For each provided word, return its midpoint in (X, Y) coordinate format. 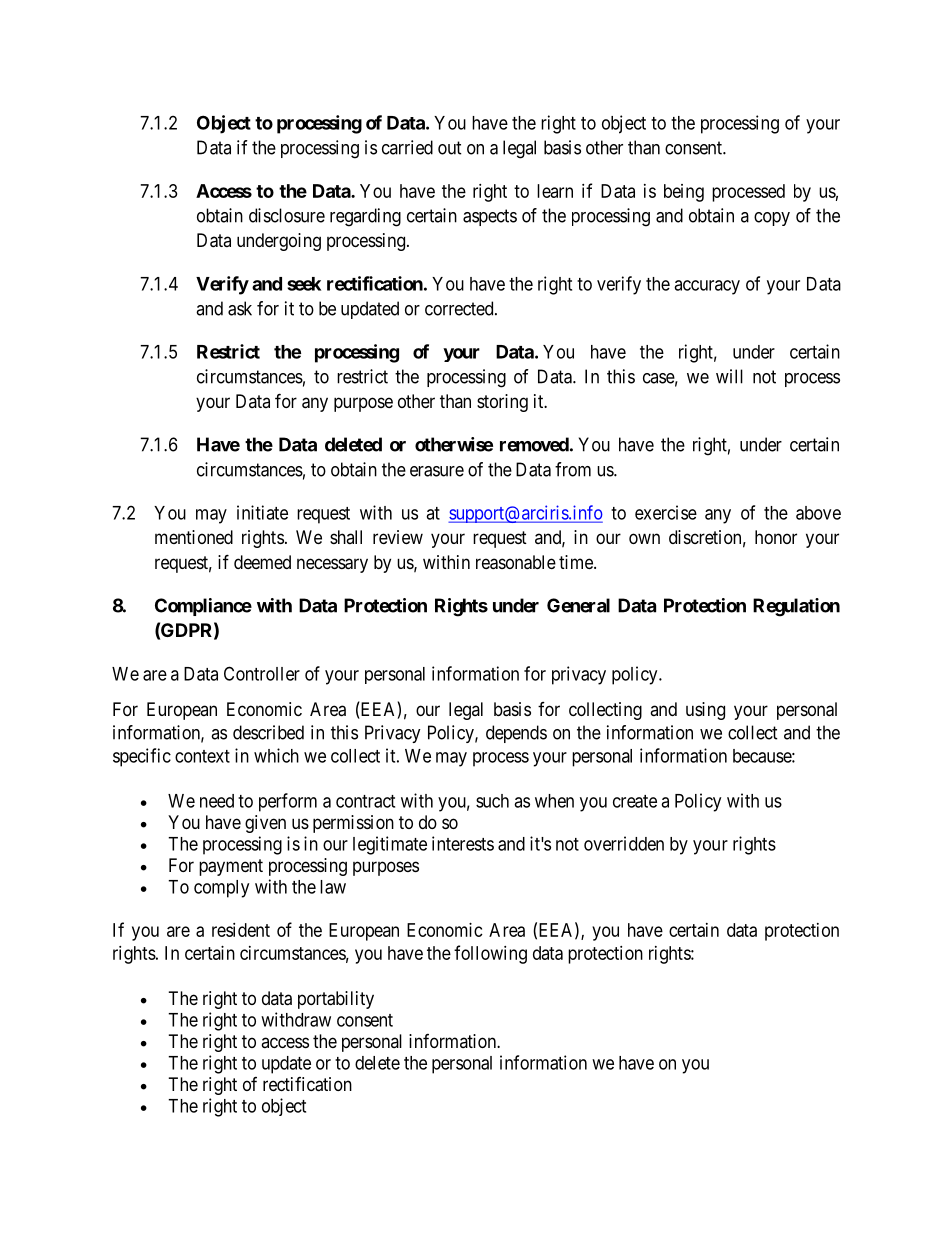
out (450, 148)
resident (241, 930)
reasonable (516, 562)
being (684, 193)
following (490, 954)
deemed (262, 562)
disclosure (287, 215)
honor (776, 537)
